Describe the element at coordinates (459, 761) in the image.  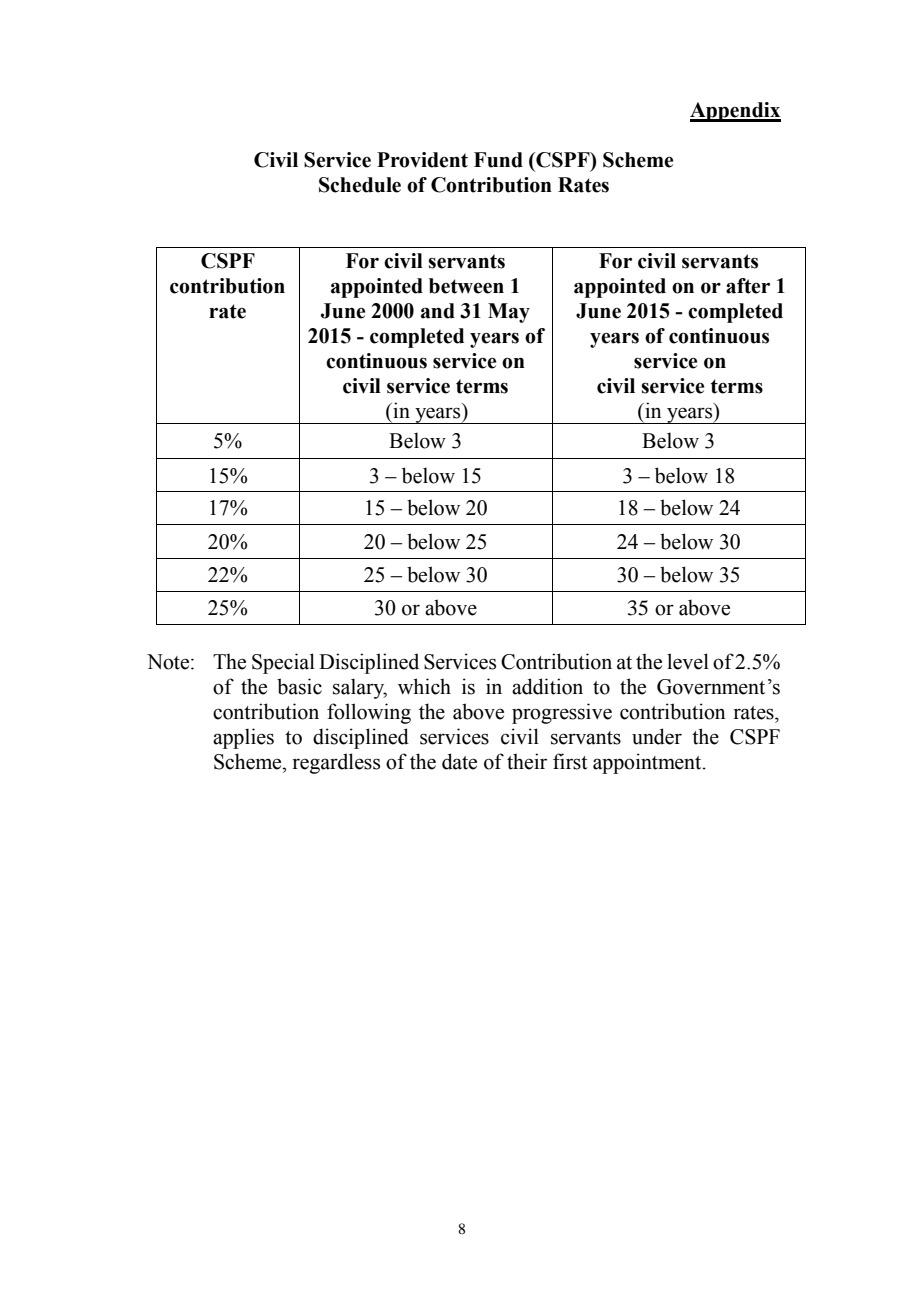
I see `date` at that location.
